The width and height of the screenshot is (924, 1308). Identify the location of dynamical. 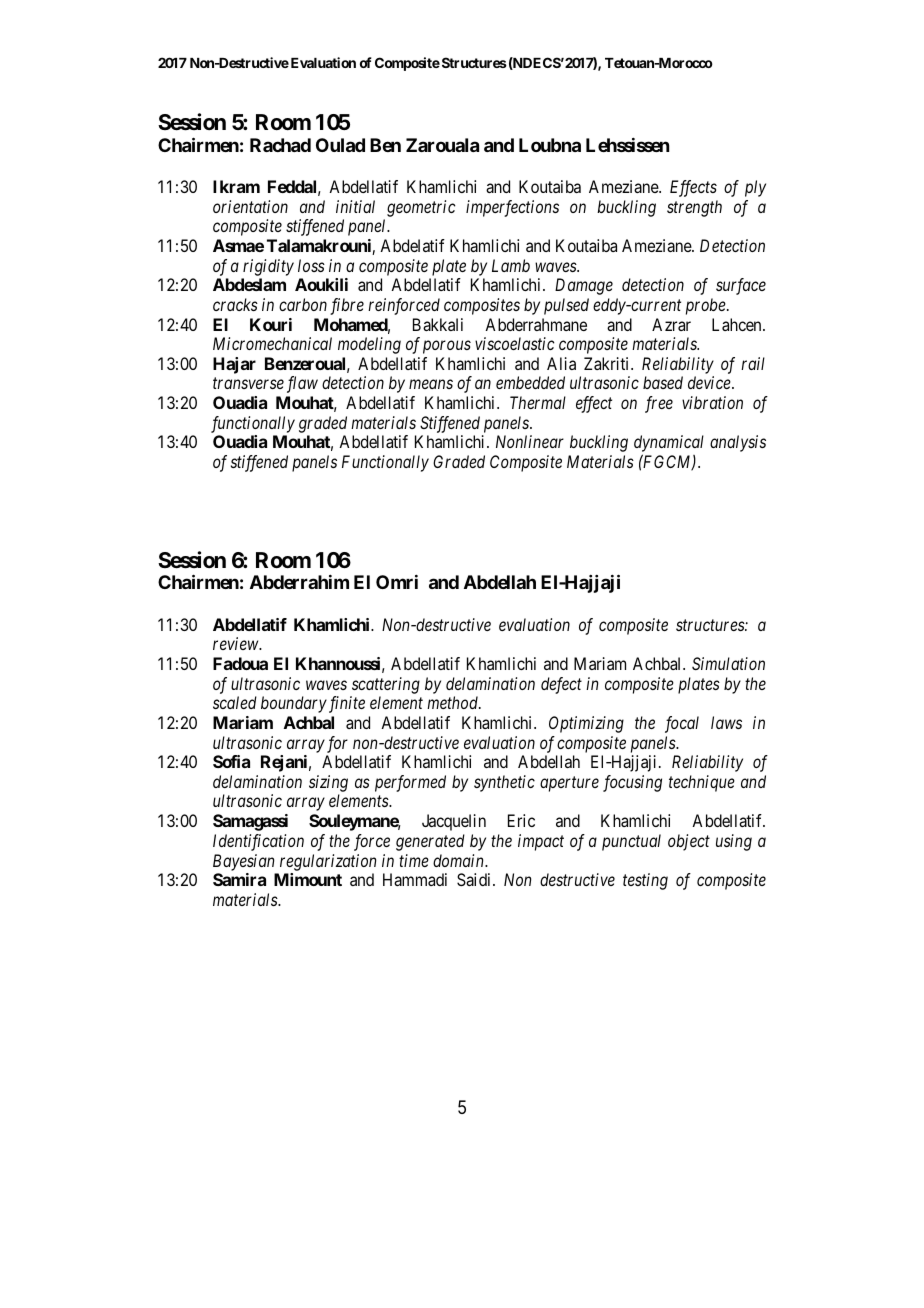
(669, 445).
